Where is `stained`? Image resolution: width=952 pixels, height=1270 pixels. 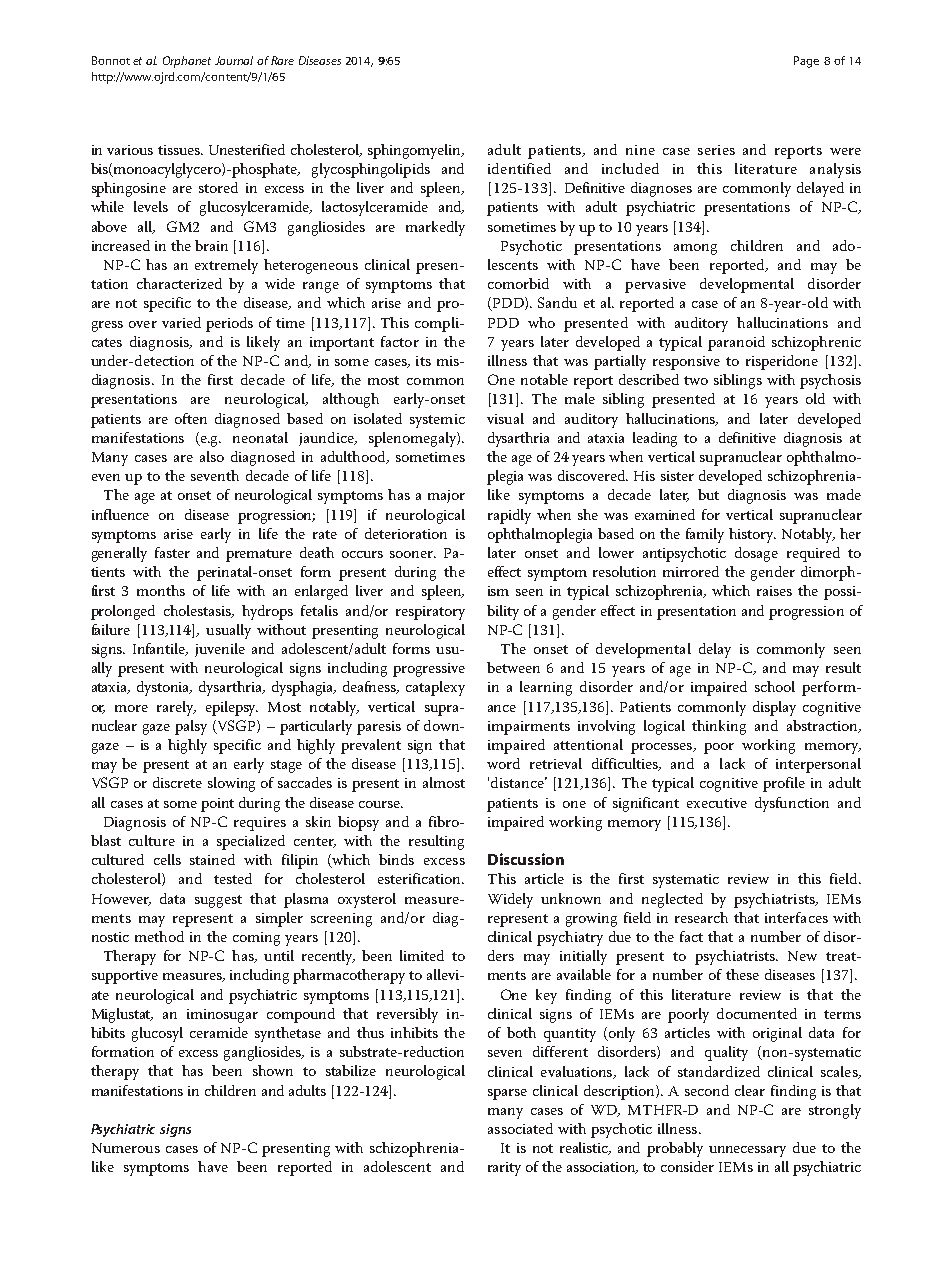
stained is located at coordinates (212, 859).
